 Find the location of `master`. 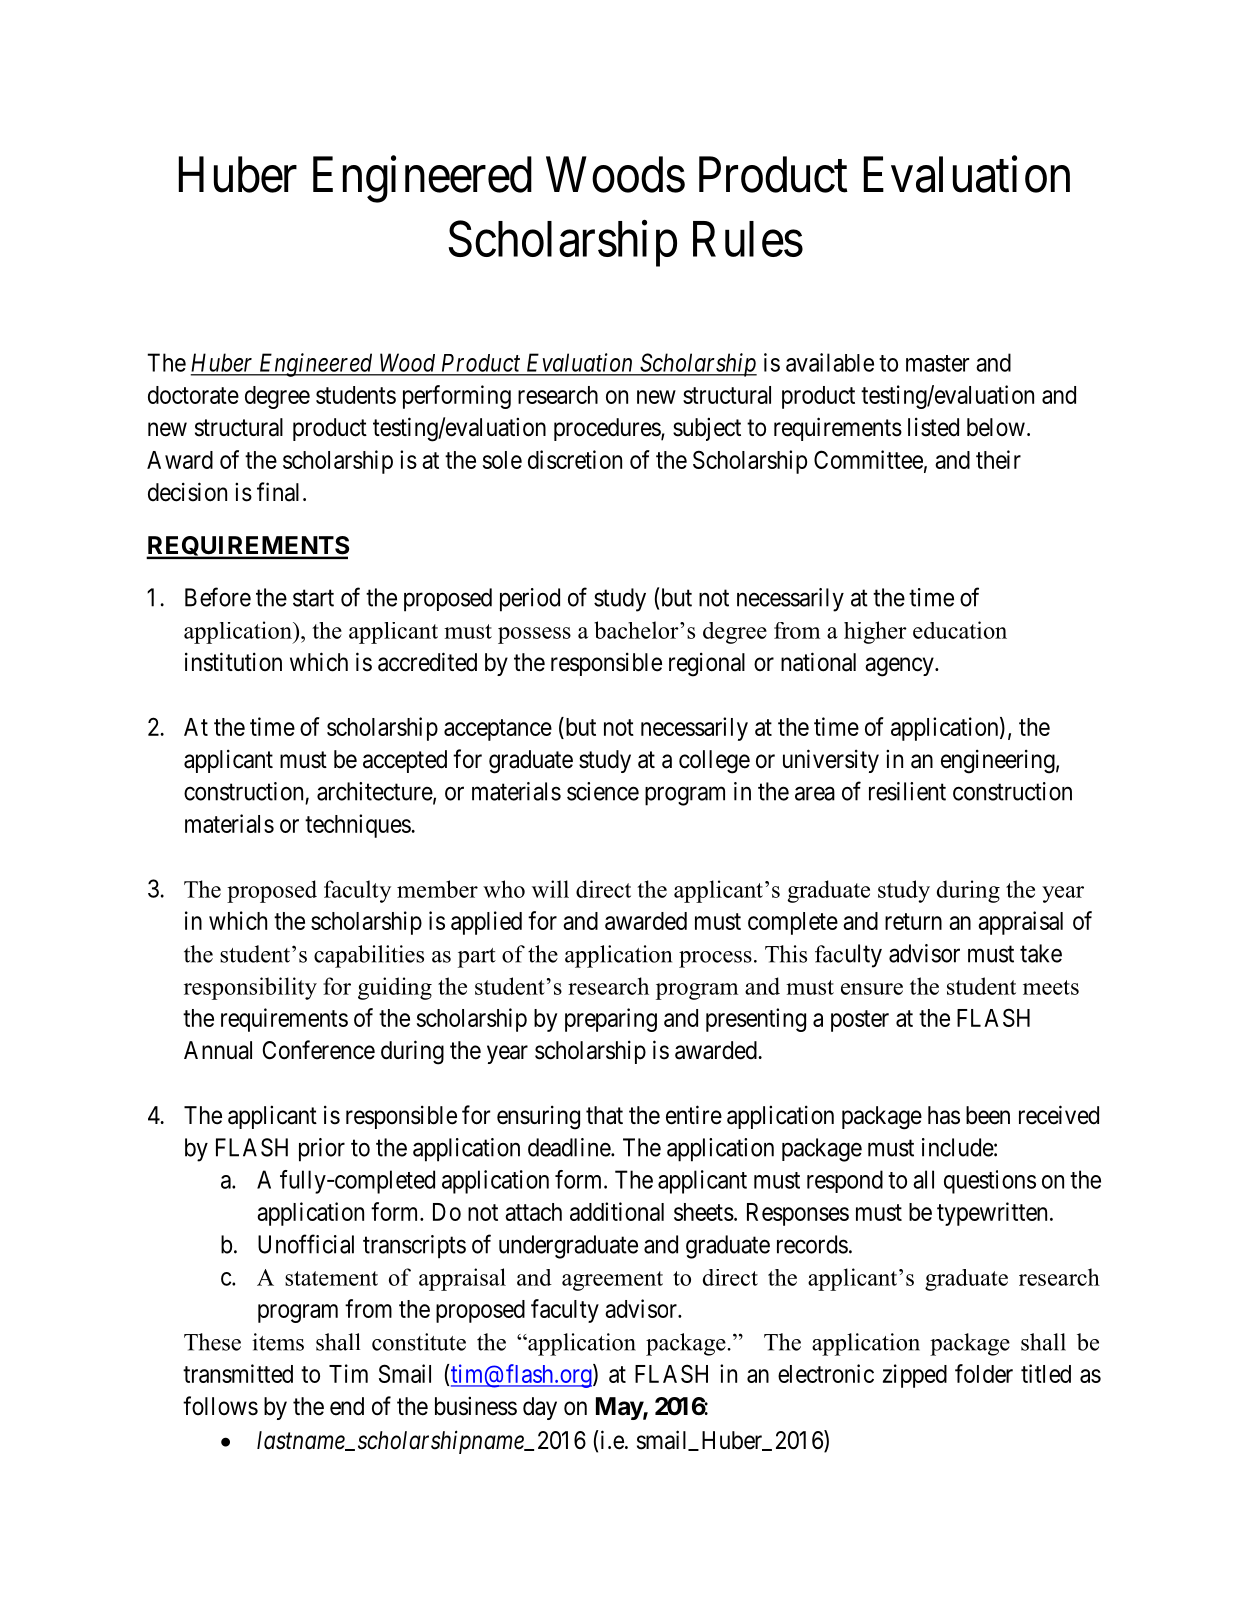

master is located at coordinates (937, 363).
